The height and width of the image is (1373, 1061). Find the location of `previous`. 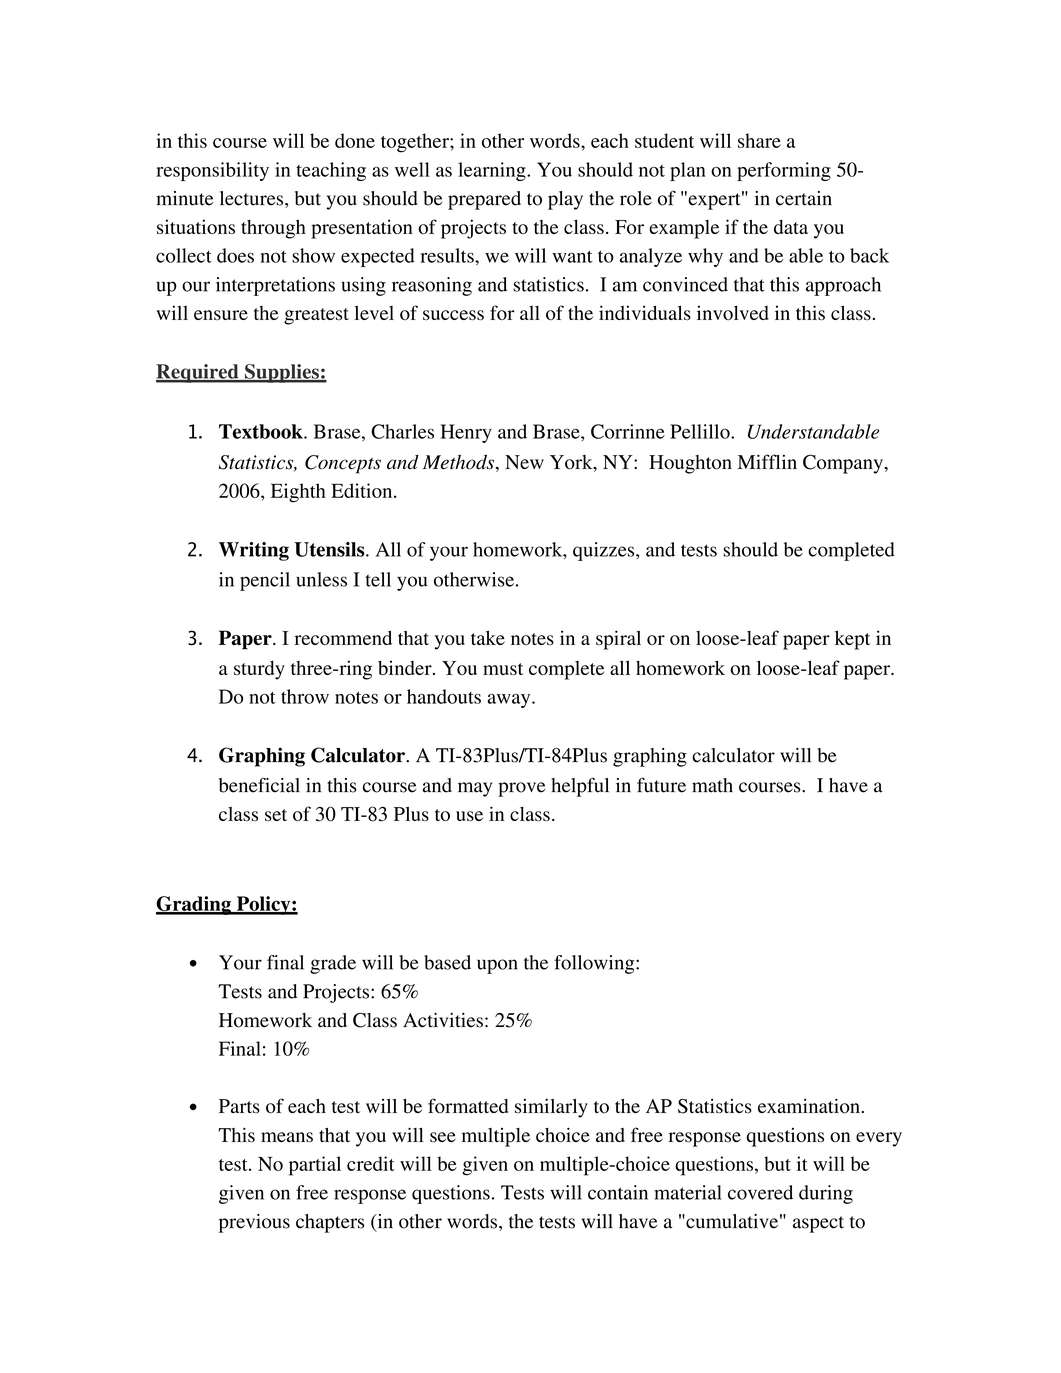

previous is located at coordinates (254, 1223).
